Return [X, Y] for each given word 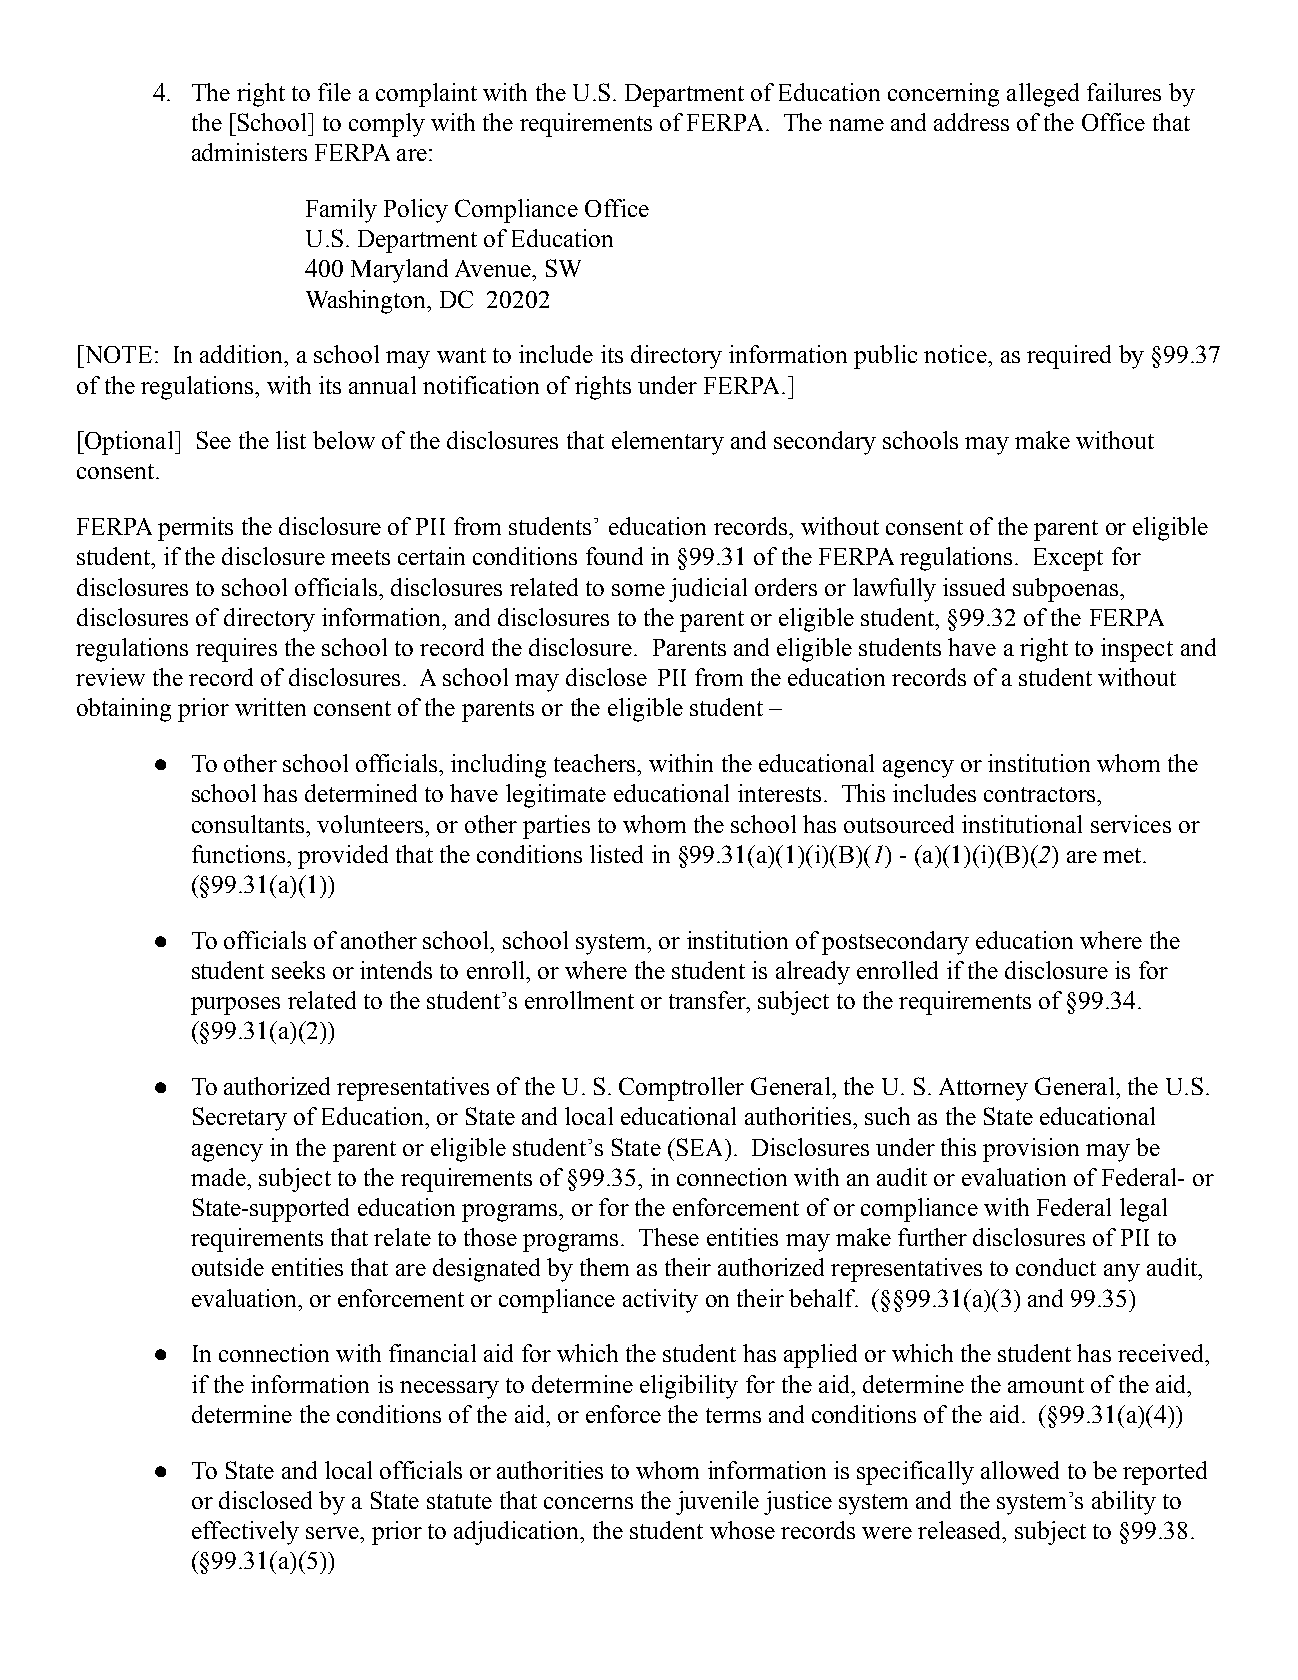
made [219, 1177]
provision [1031, 1150]
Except [1068, 559]
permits [195, 529]
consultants [249, 824]
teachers [596, 763]
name [856, 125]
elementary [668, 443]
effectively [245, 1533]
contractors [1041, 794]
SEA [701, 1147]
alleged [1043, 95]
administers [249, 152]
